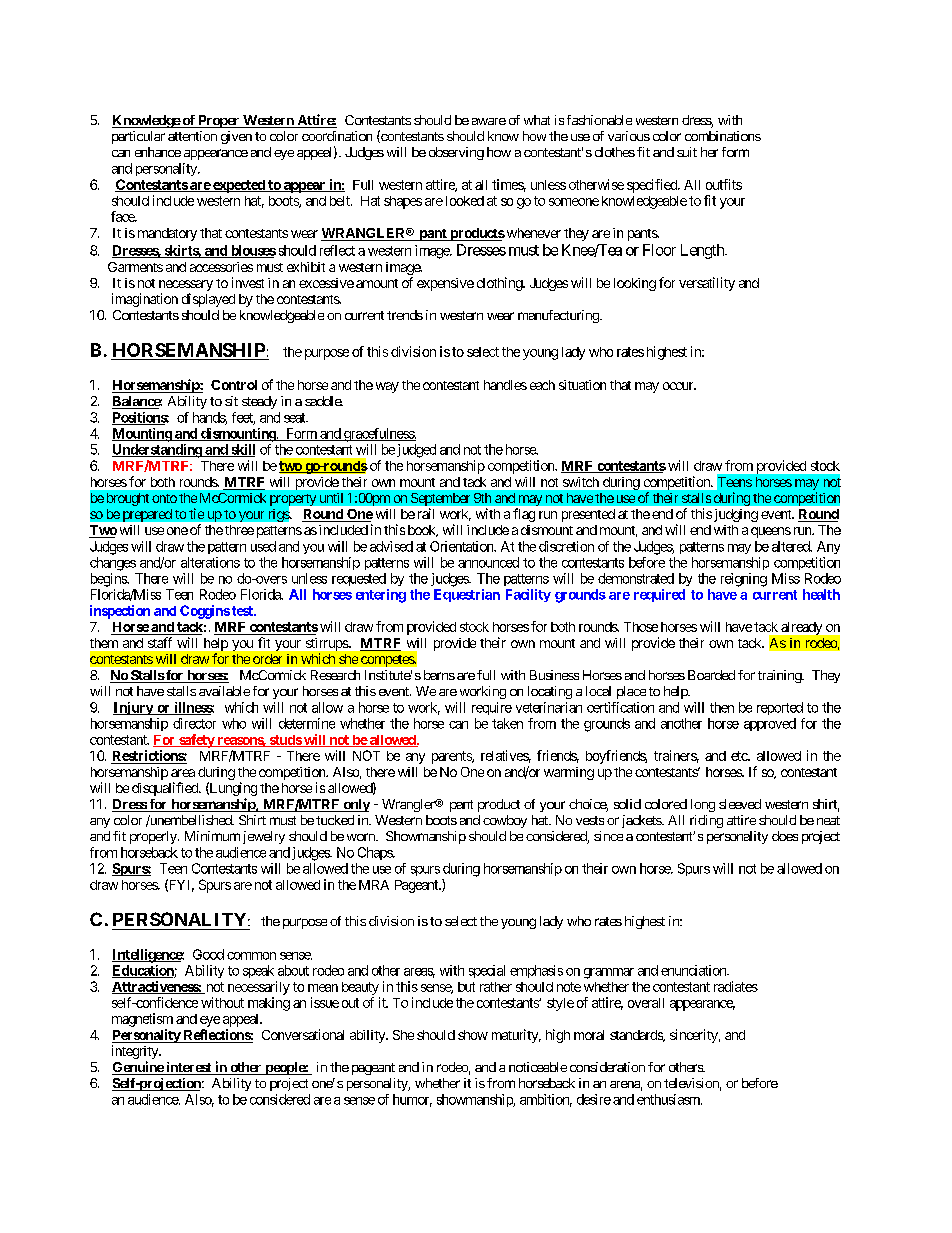  What do you see at coordinates (707, 284) in the image?
I see `versatility` at bounding box center [707, 284].
